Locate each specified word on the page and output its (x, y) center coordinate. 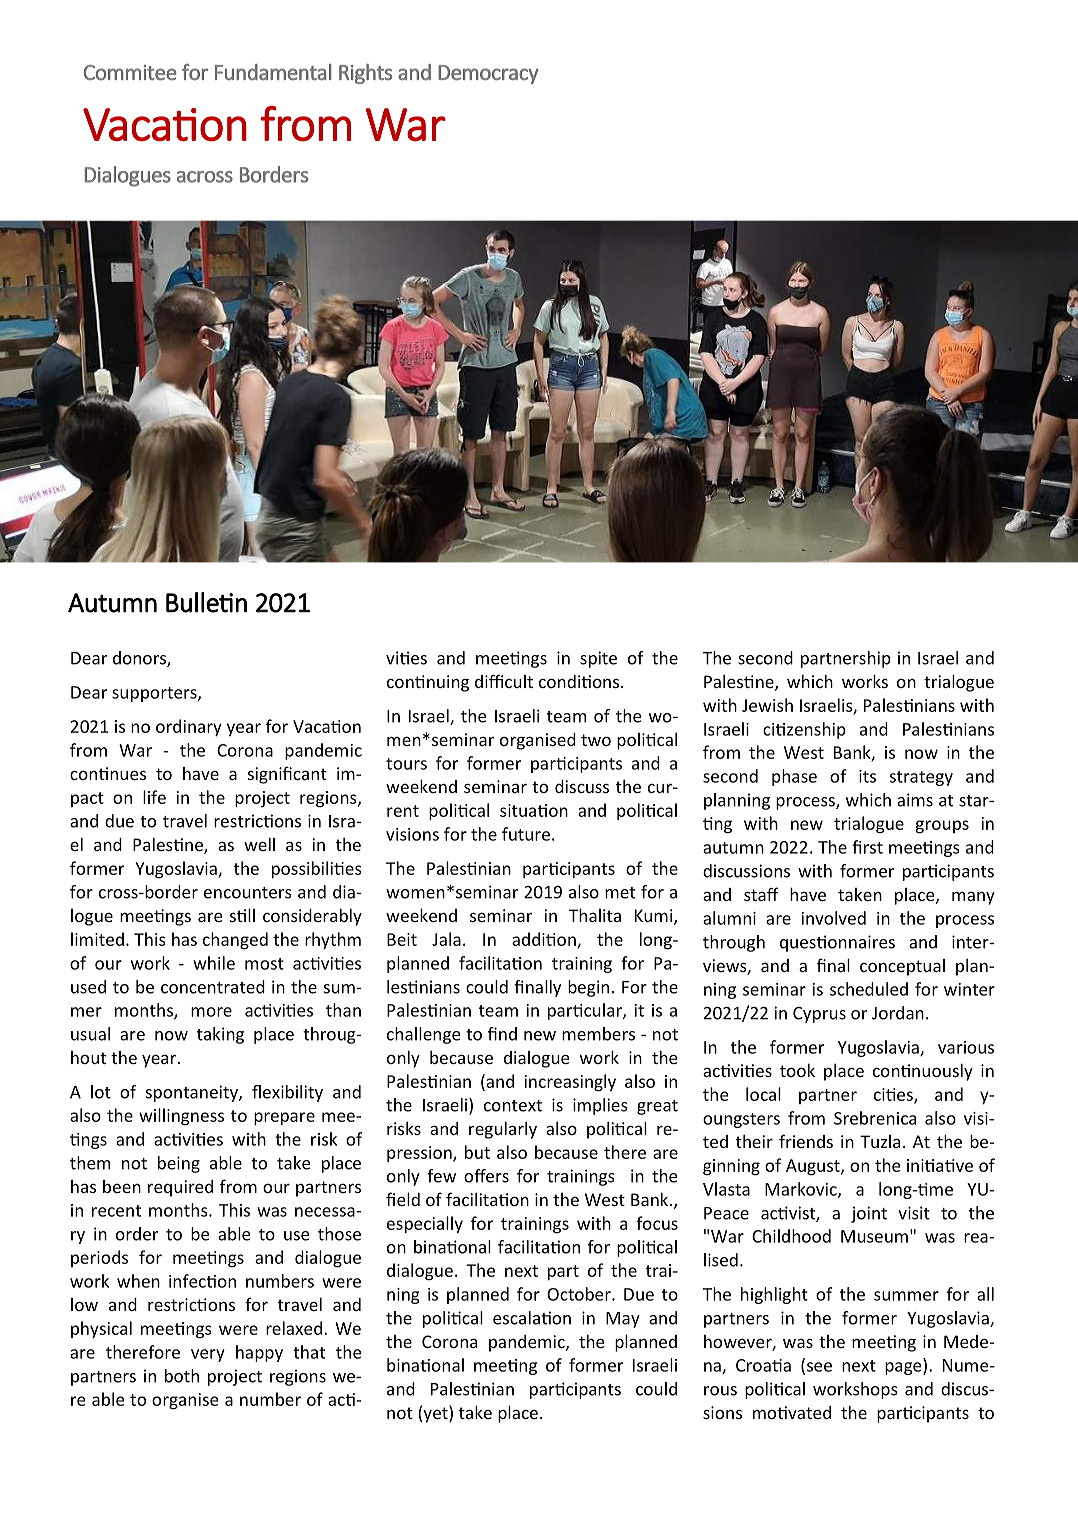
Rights (365, 74)
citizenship (804, 730)
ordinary (189, 727)
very (208, 1355)
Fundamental (273, 72)
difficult (504, 681)
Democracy (488, 74)
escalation (532, 1318)
